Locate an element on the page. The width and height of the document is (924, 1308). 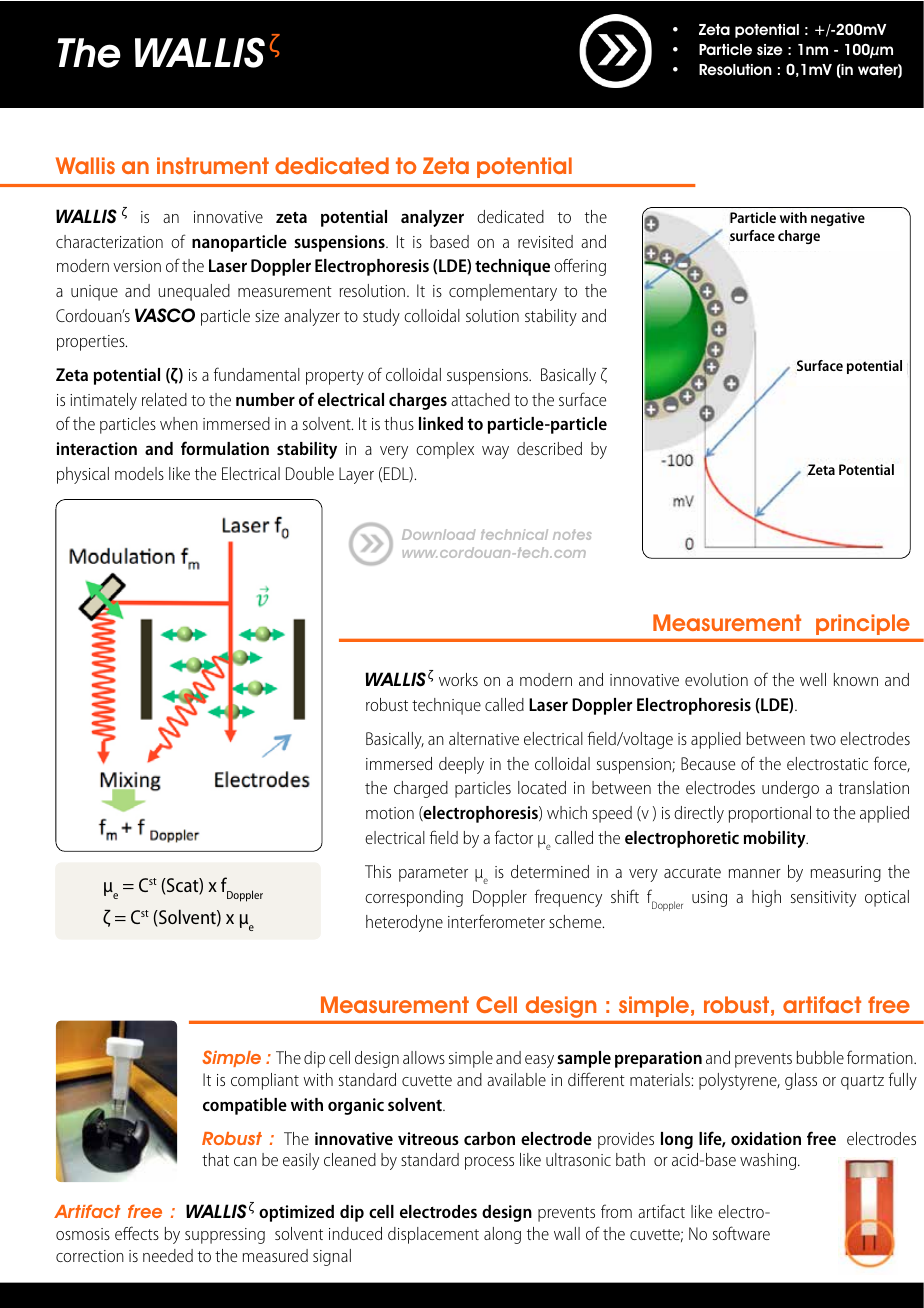
revisited is located at coordinates (545, 241).
